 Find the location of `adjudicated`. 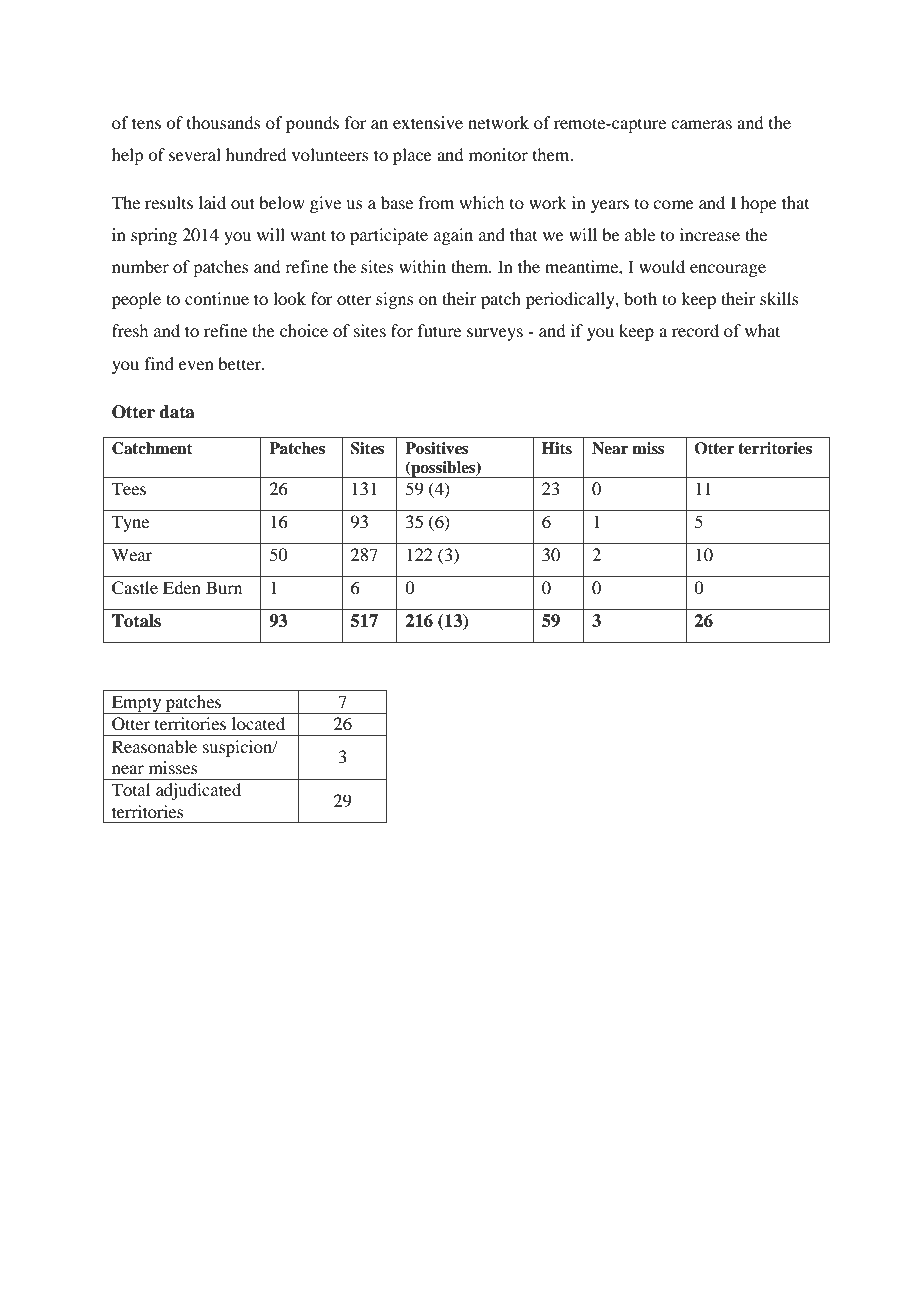

adjudicated is located at coordinates (198, 791).
